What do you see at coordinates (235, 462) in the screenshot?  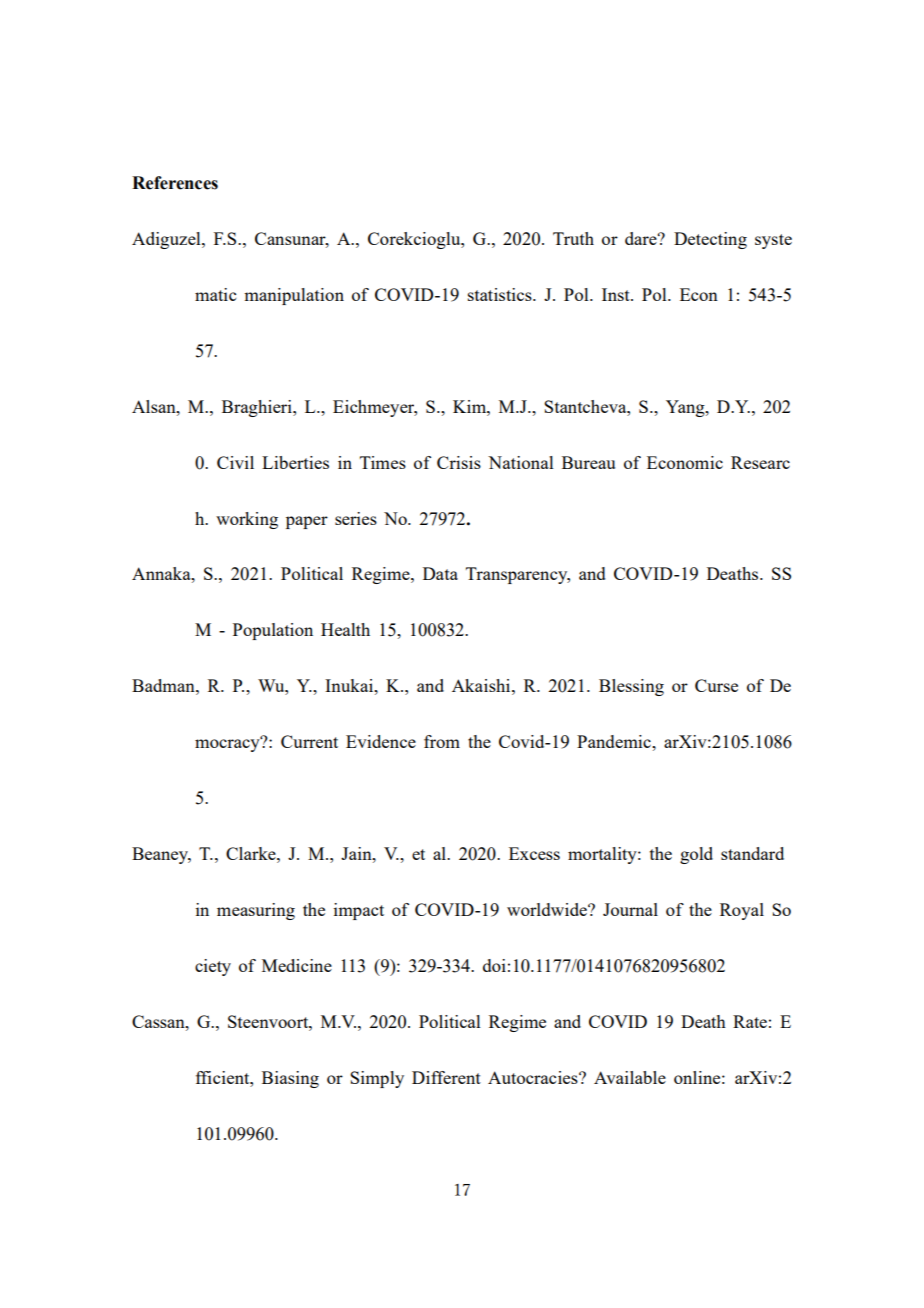 I see `Civil` at bounding box center [235, 462].
